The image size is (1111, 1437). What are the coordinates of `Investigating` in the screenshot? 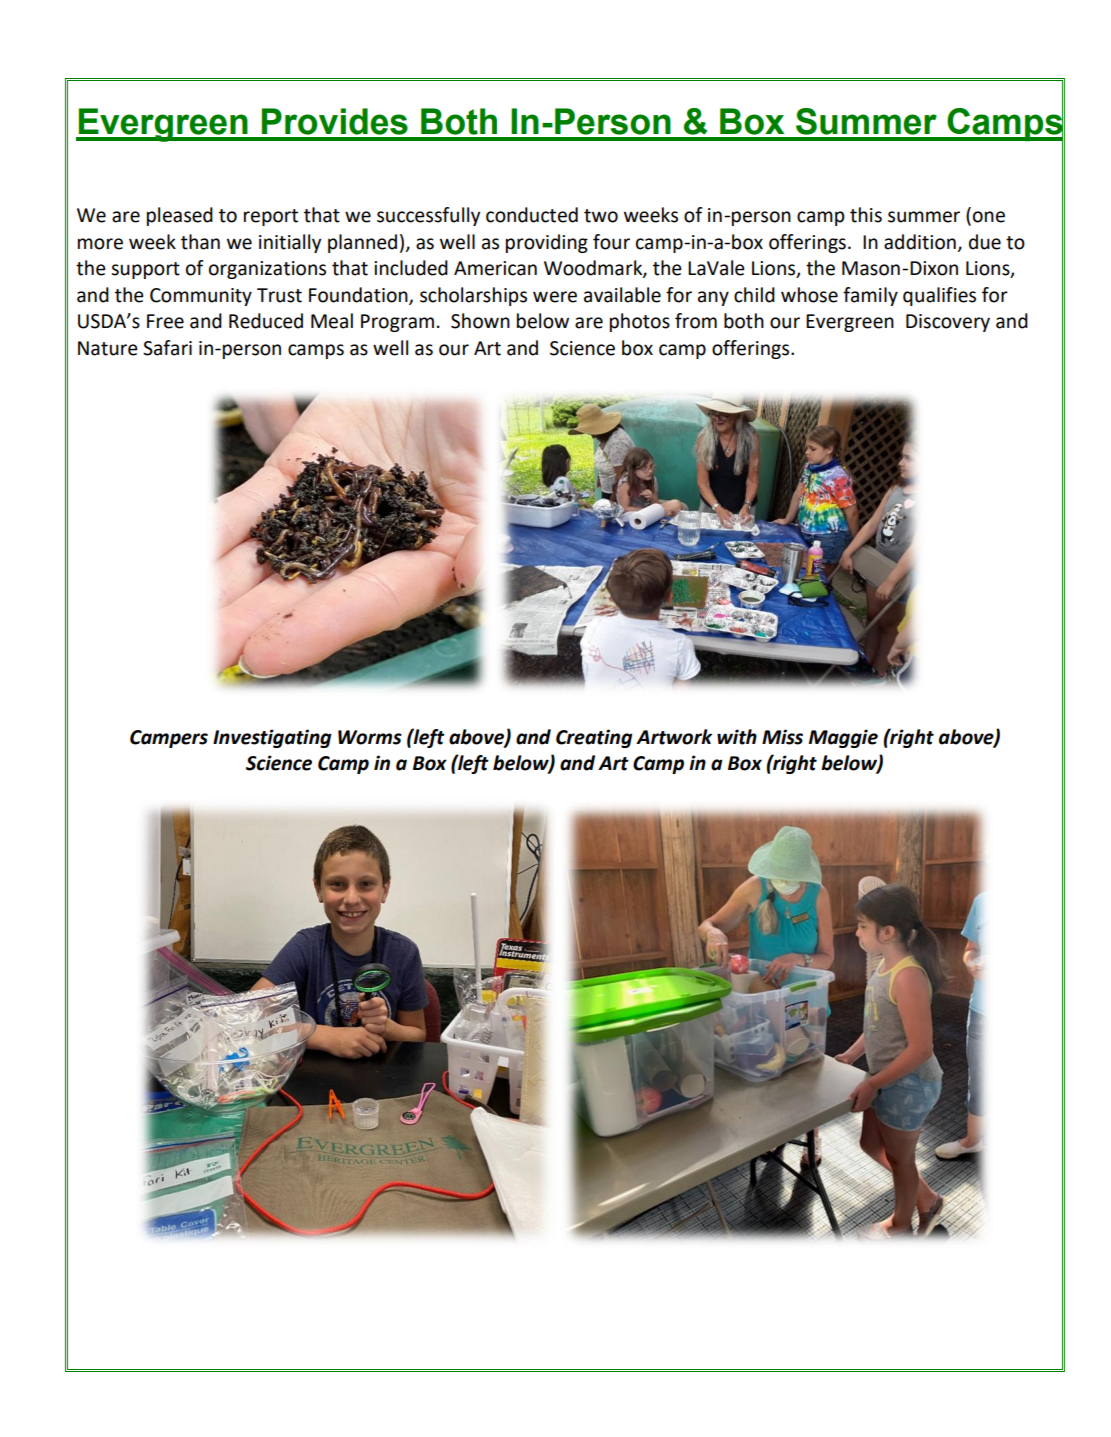 It's located at (272, 738).
